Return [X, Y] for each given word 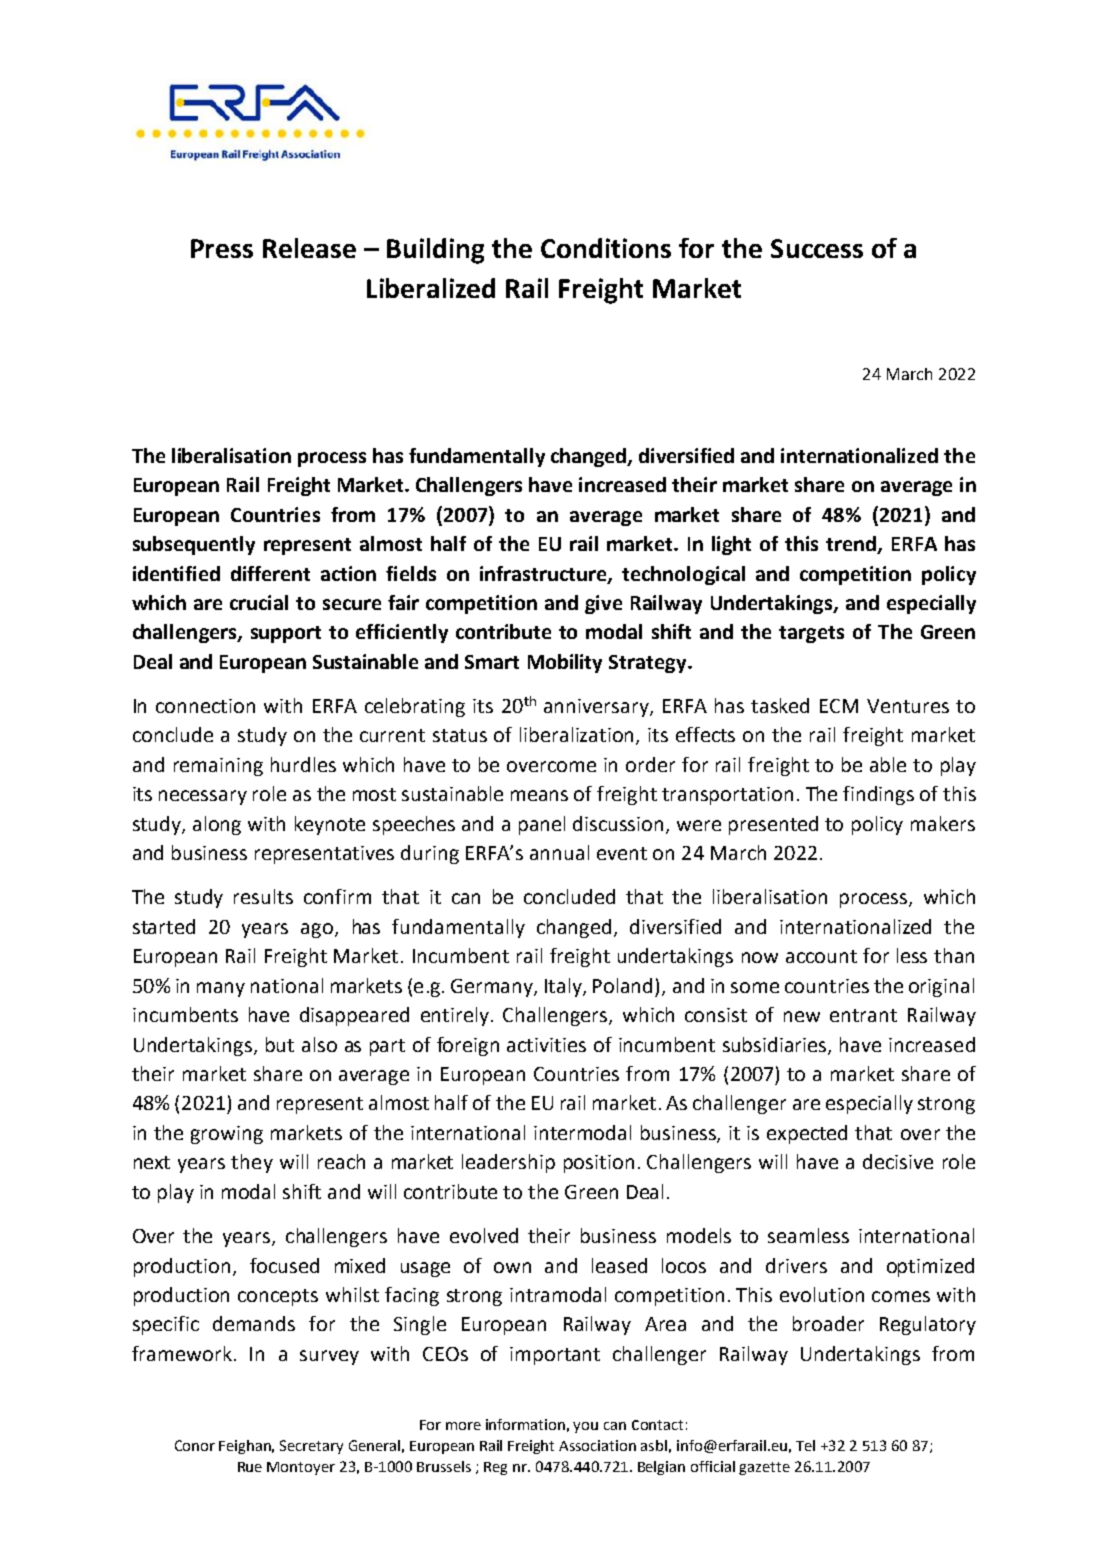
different [270, 573]
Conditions [606, 248]
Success [817, 248]
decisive [898, 1161]
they [252, 1163]
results [263, 896]
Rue [250, 1467]
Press [222, 248]
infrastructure [544, 574]
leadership [508, 1163]
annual [559, 852]
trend [852, 545]
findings [878, 795]
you [585, 1427]
